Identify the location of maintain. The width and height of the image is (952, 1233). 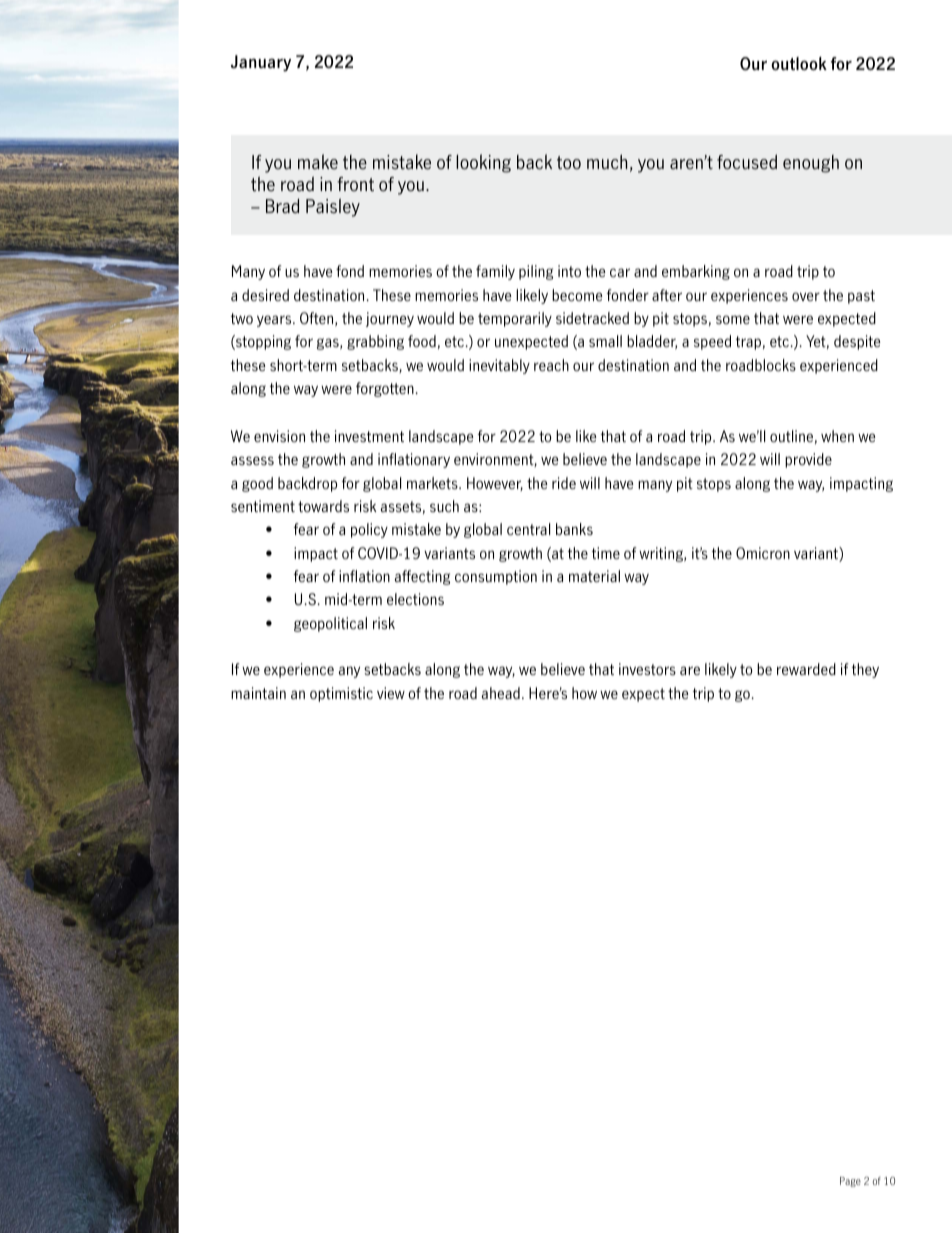
(258, 693).
